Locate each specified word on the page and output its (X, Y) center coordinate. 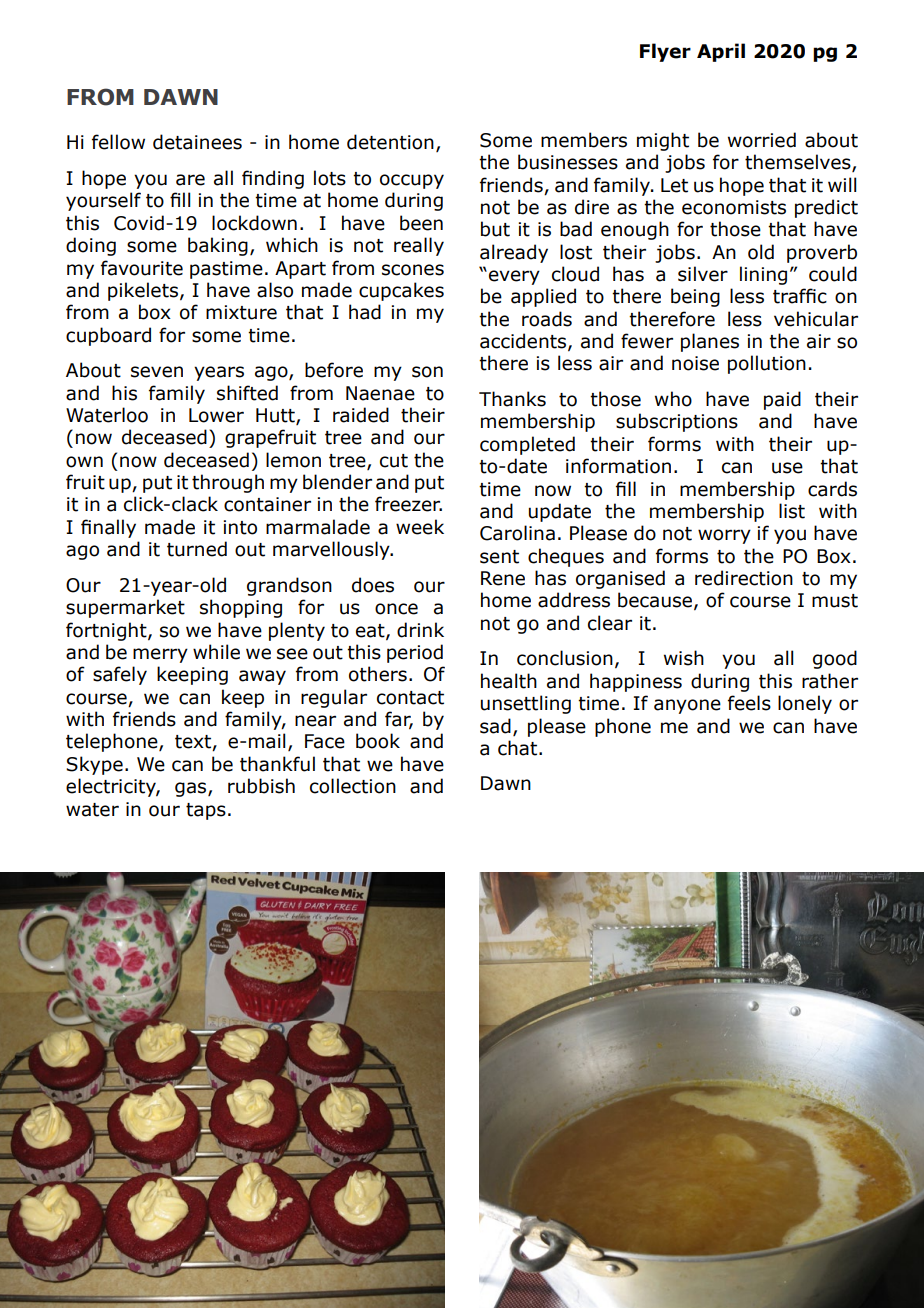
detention (390, 142)
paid (782, 400)
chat (517, 748)
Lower (216, 415)
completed (527, 445)
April (721, 52)
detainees (197, 142)
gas (192, 789)
